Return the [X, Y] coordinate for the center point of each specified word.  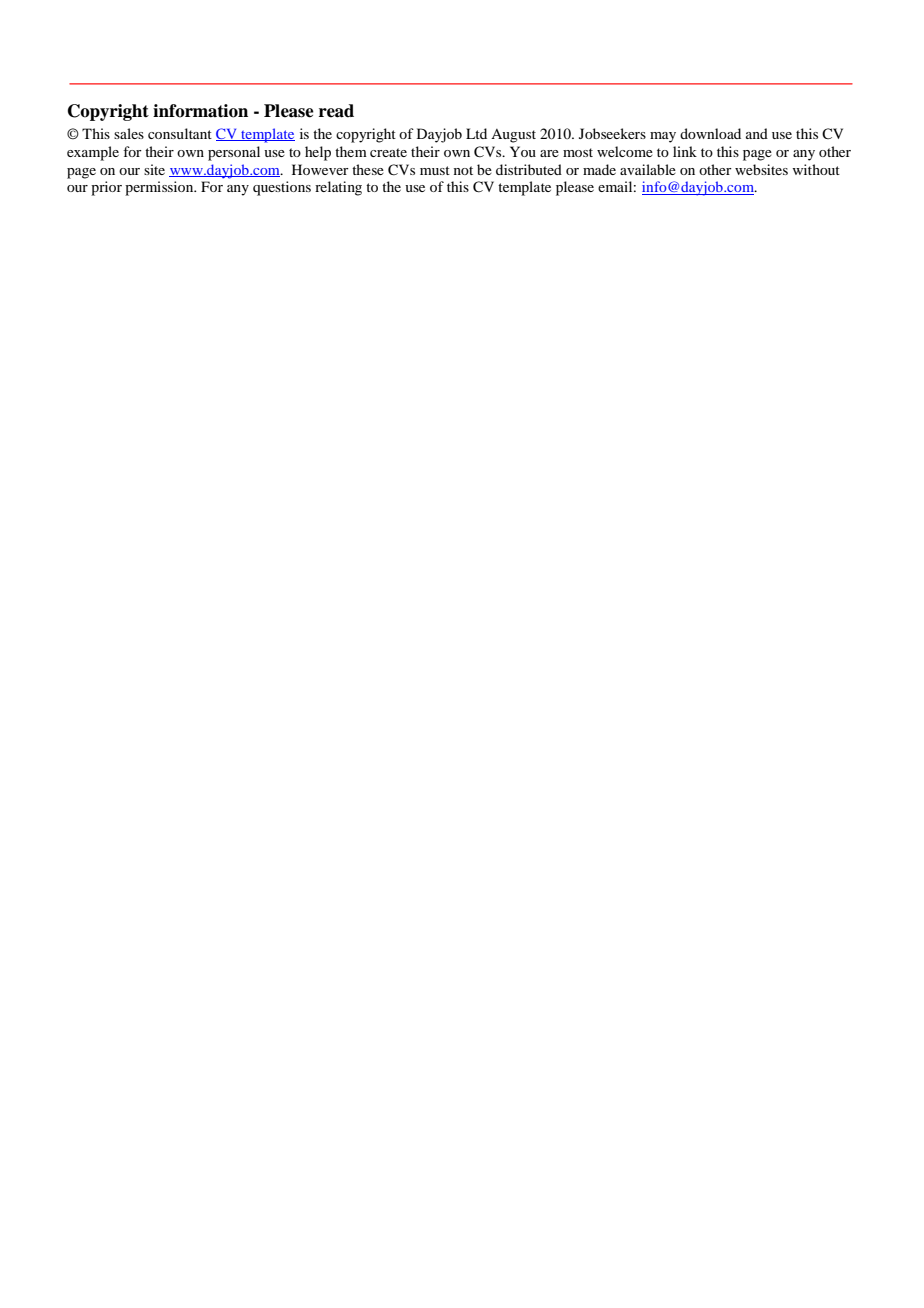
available [648, 169]
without [816, 169]
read [336, 111]
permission [160, 188]
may [663, 137]
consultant [180, 133]
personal [234, 153]
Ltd [476, 133]
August [513, 136]
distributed [529, 169]
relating [338, 188]
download [710, 133]
